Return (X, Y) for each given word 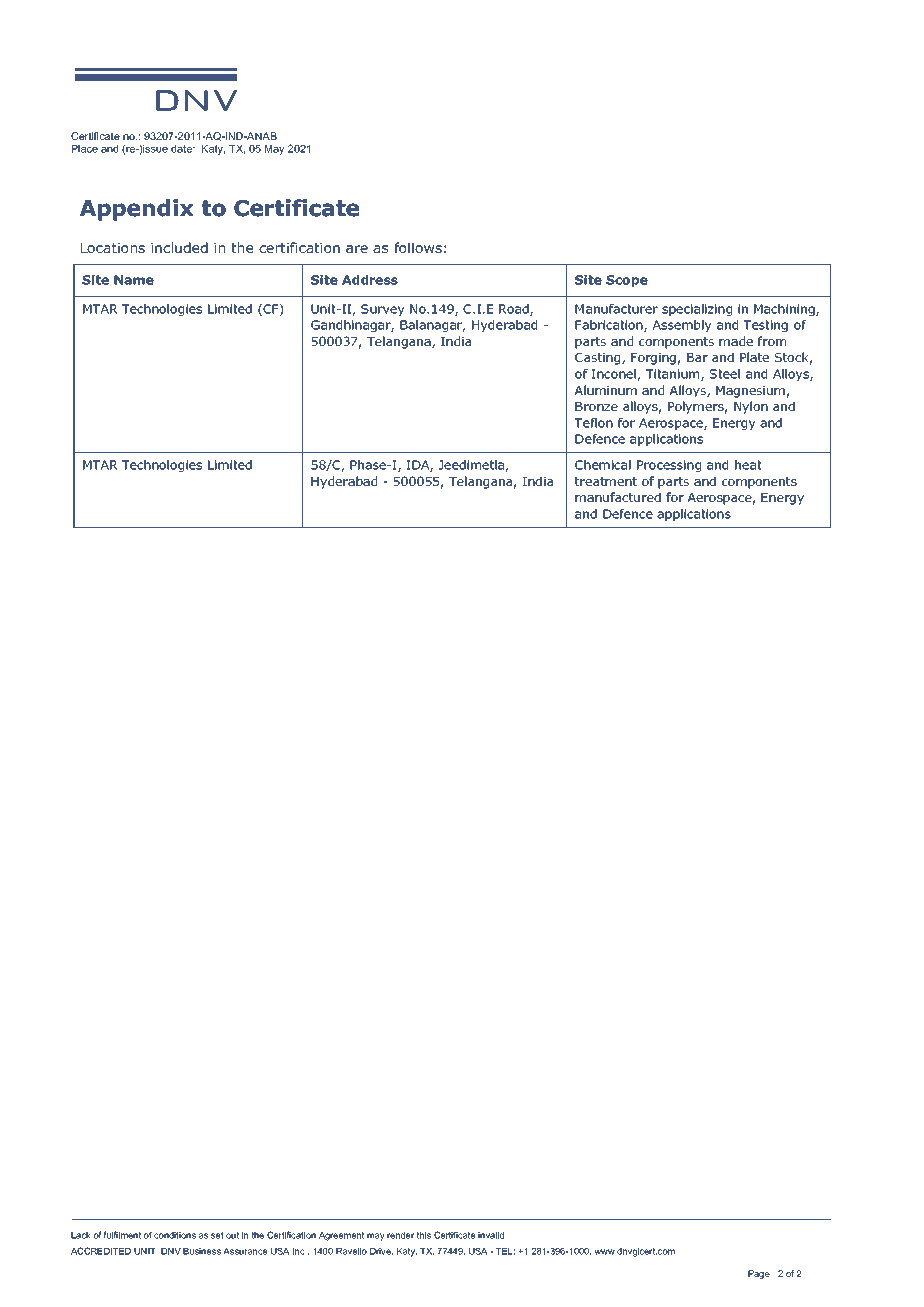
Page (759, 1274)
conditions (175, 1235)
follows (418, 247)
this (423, 1235)
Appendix (137, 210)
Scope (627, 281)
